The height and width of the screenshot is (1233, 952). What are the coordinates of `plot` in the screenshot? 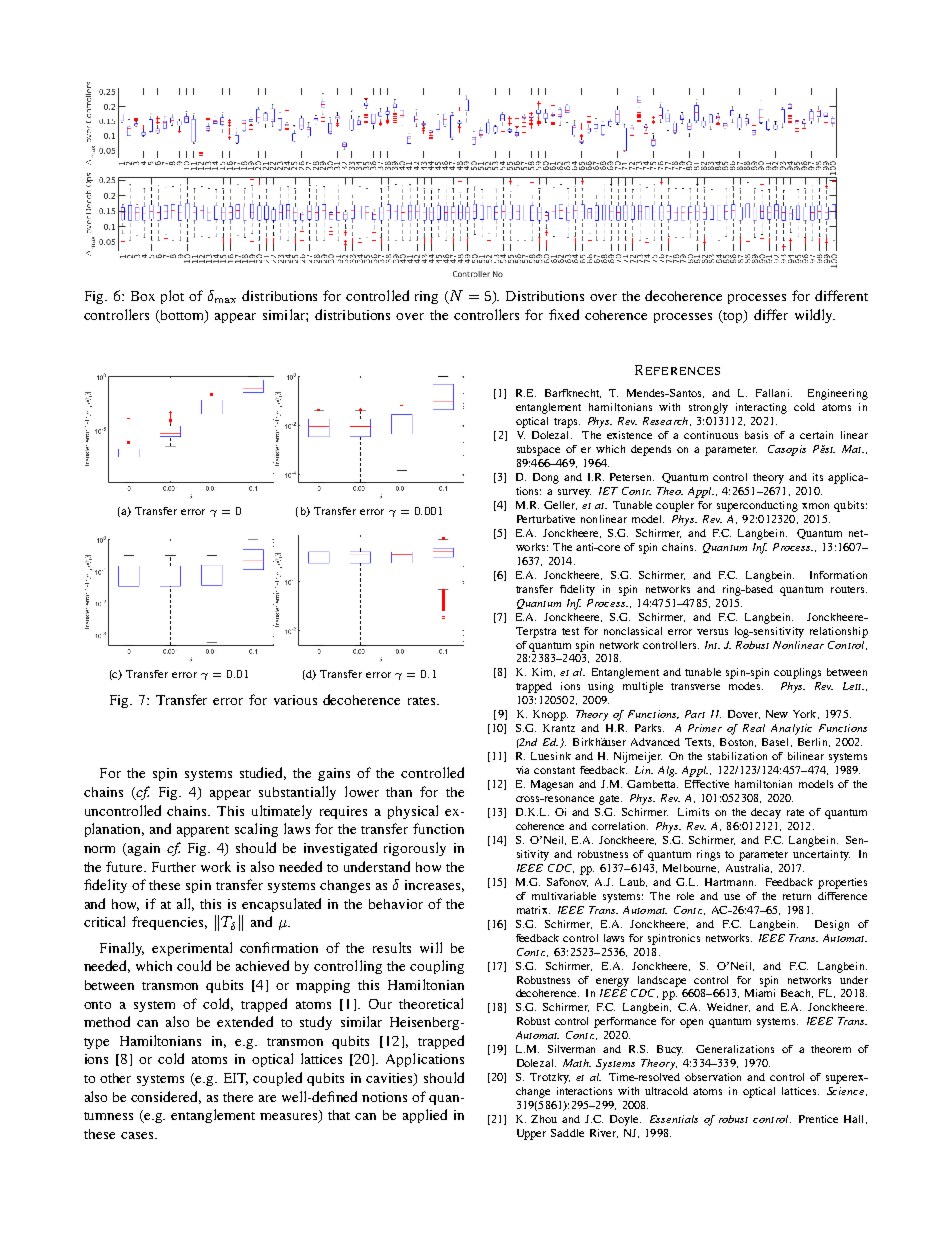 It's located at (172, 297).
